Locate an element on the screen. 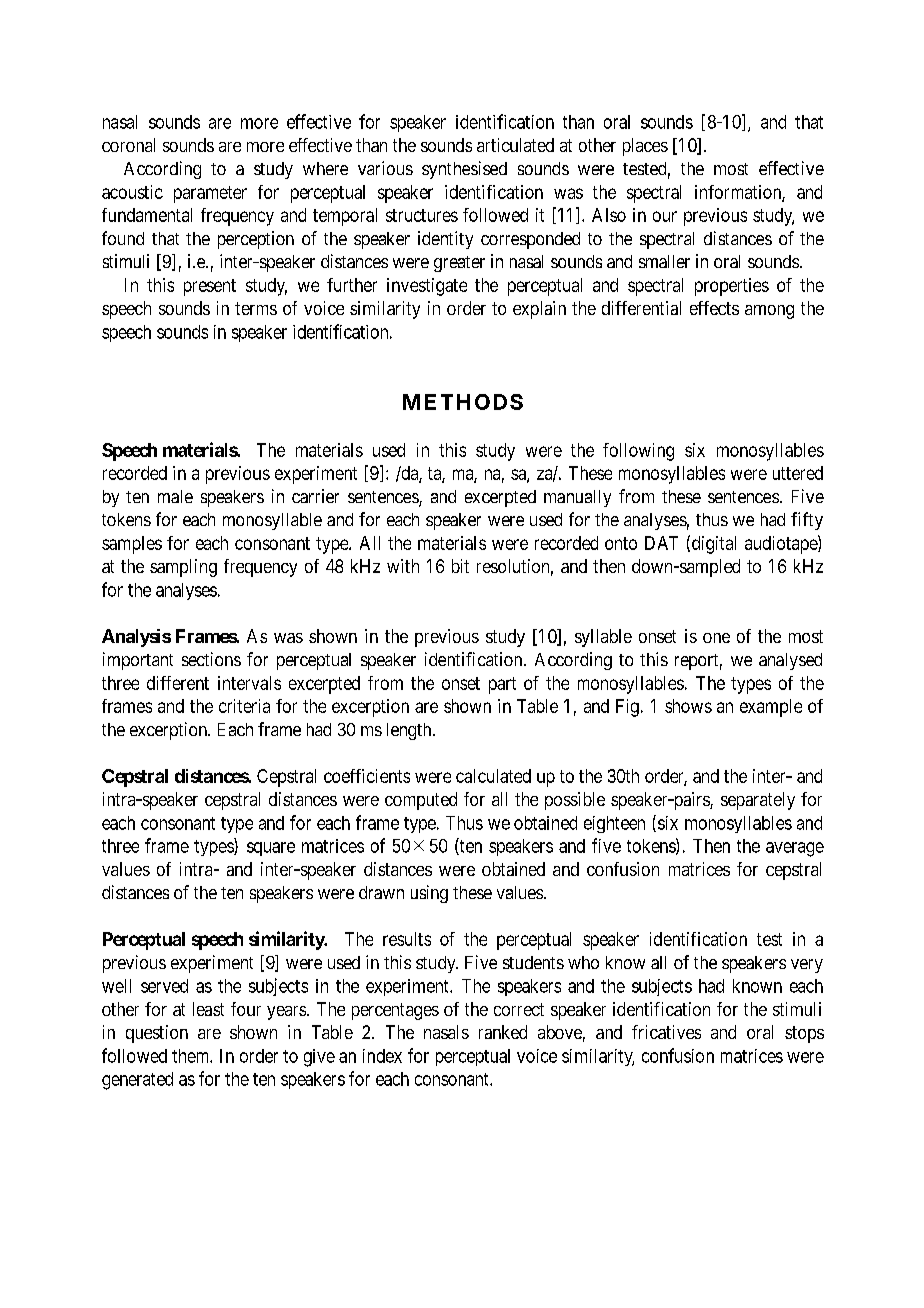  ranked is located at coordinates (503, 1032).
